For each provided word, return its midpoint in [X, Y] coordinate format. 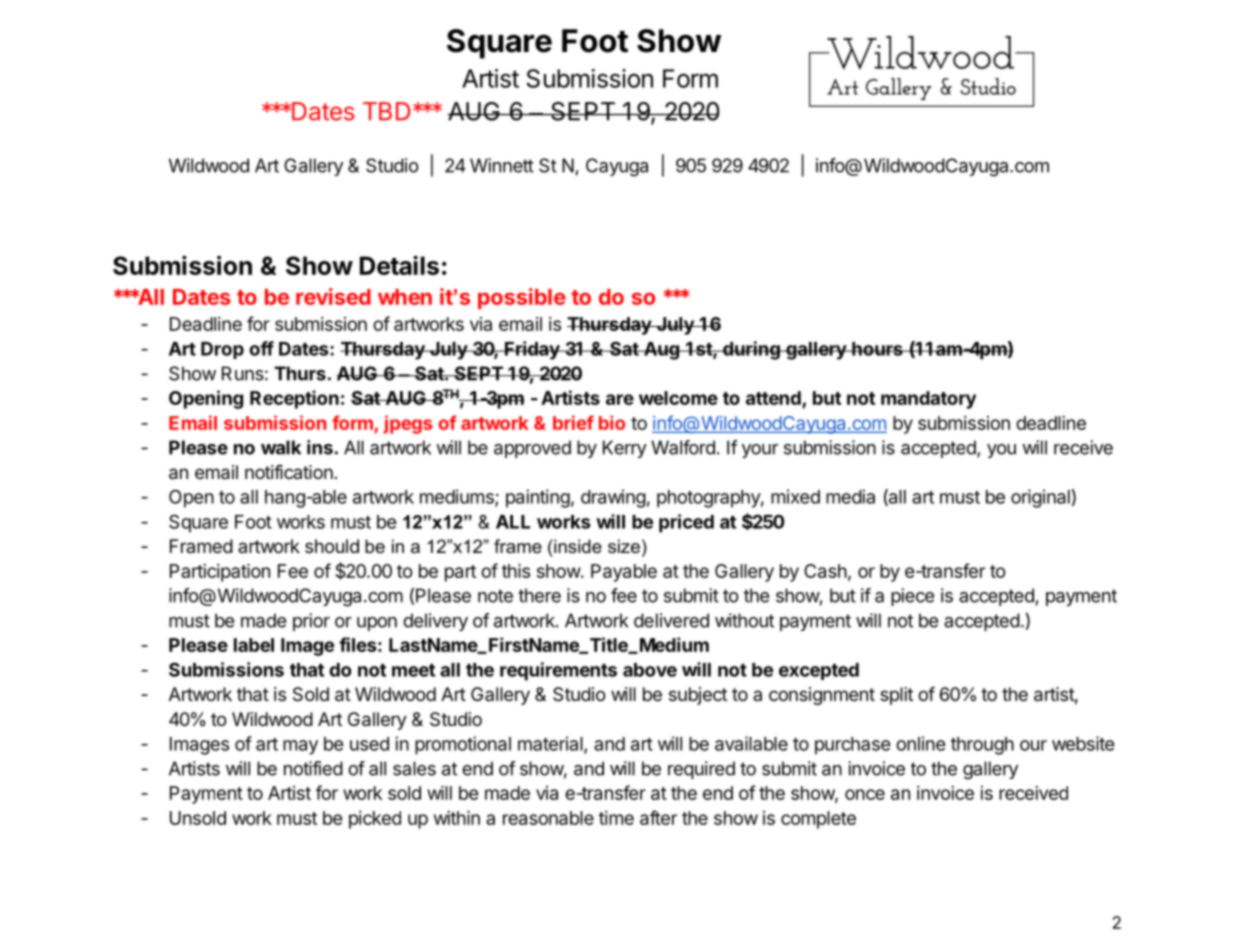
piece [912, 597]
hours [877, 349]
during [751, 350]
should [332, 546]
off [261, 348]
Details [399, 265]
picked [375, 820]
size [624, 546]
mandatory [928, 400]
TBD [386, 111]
